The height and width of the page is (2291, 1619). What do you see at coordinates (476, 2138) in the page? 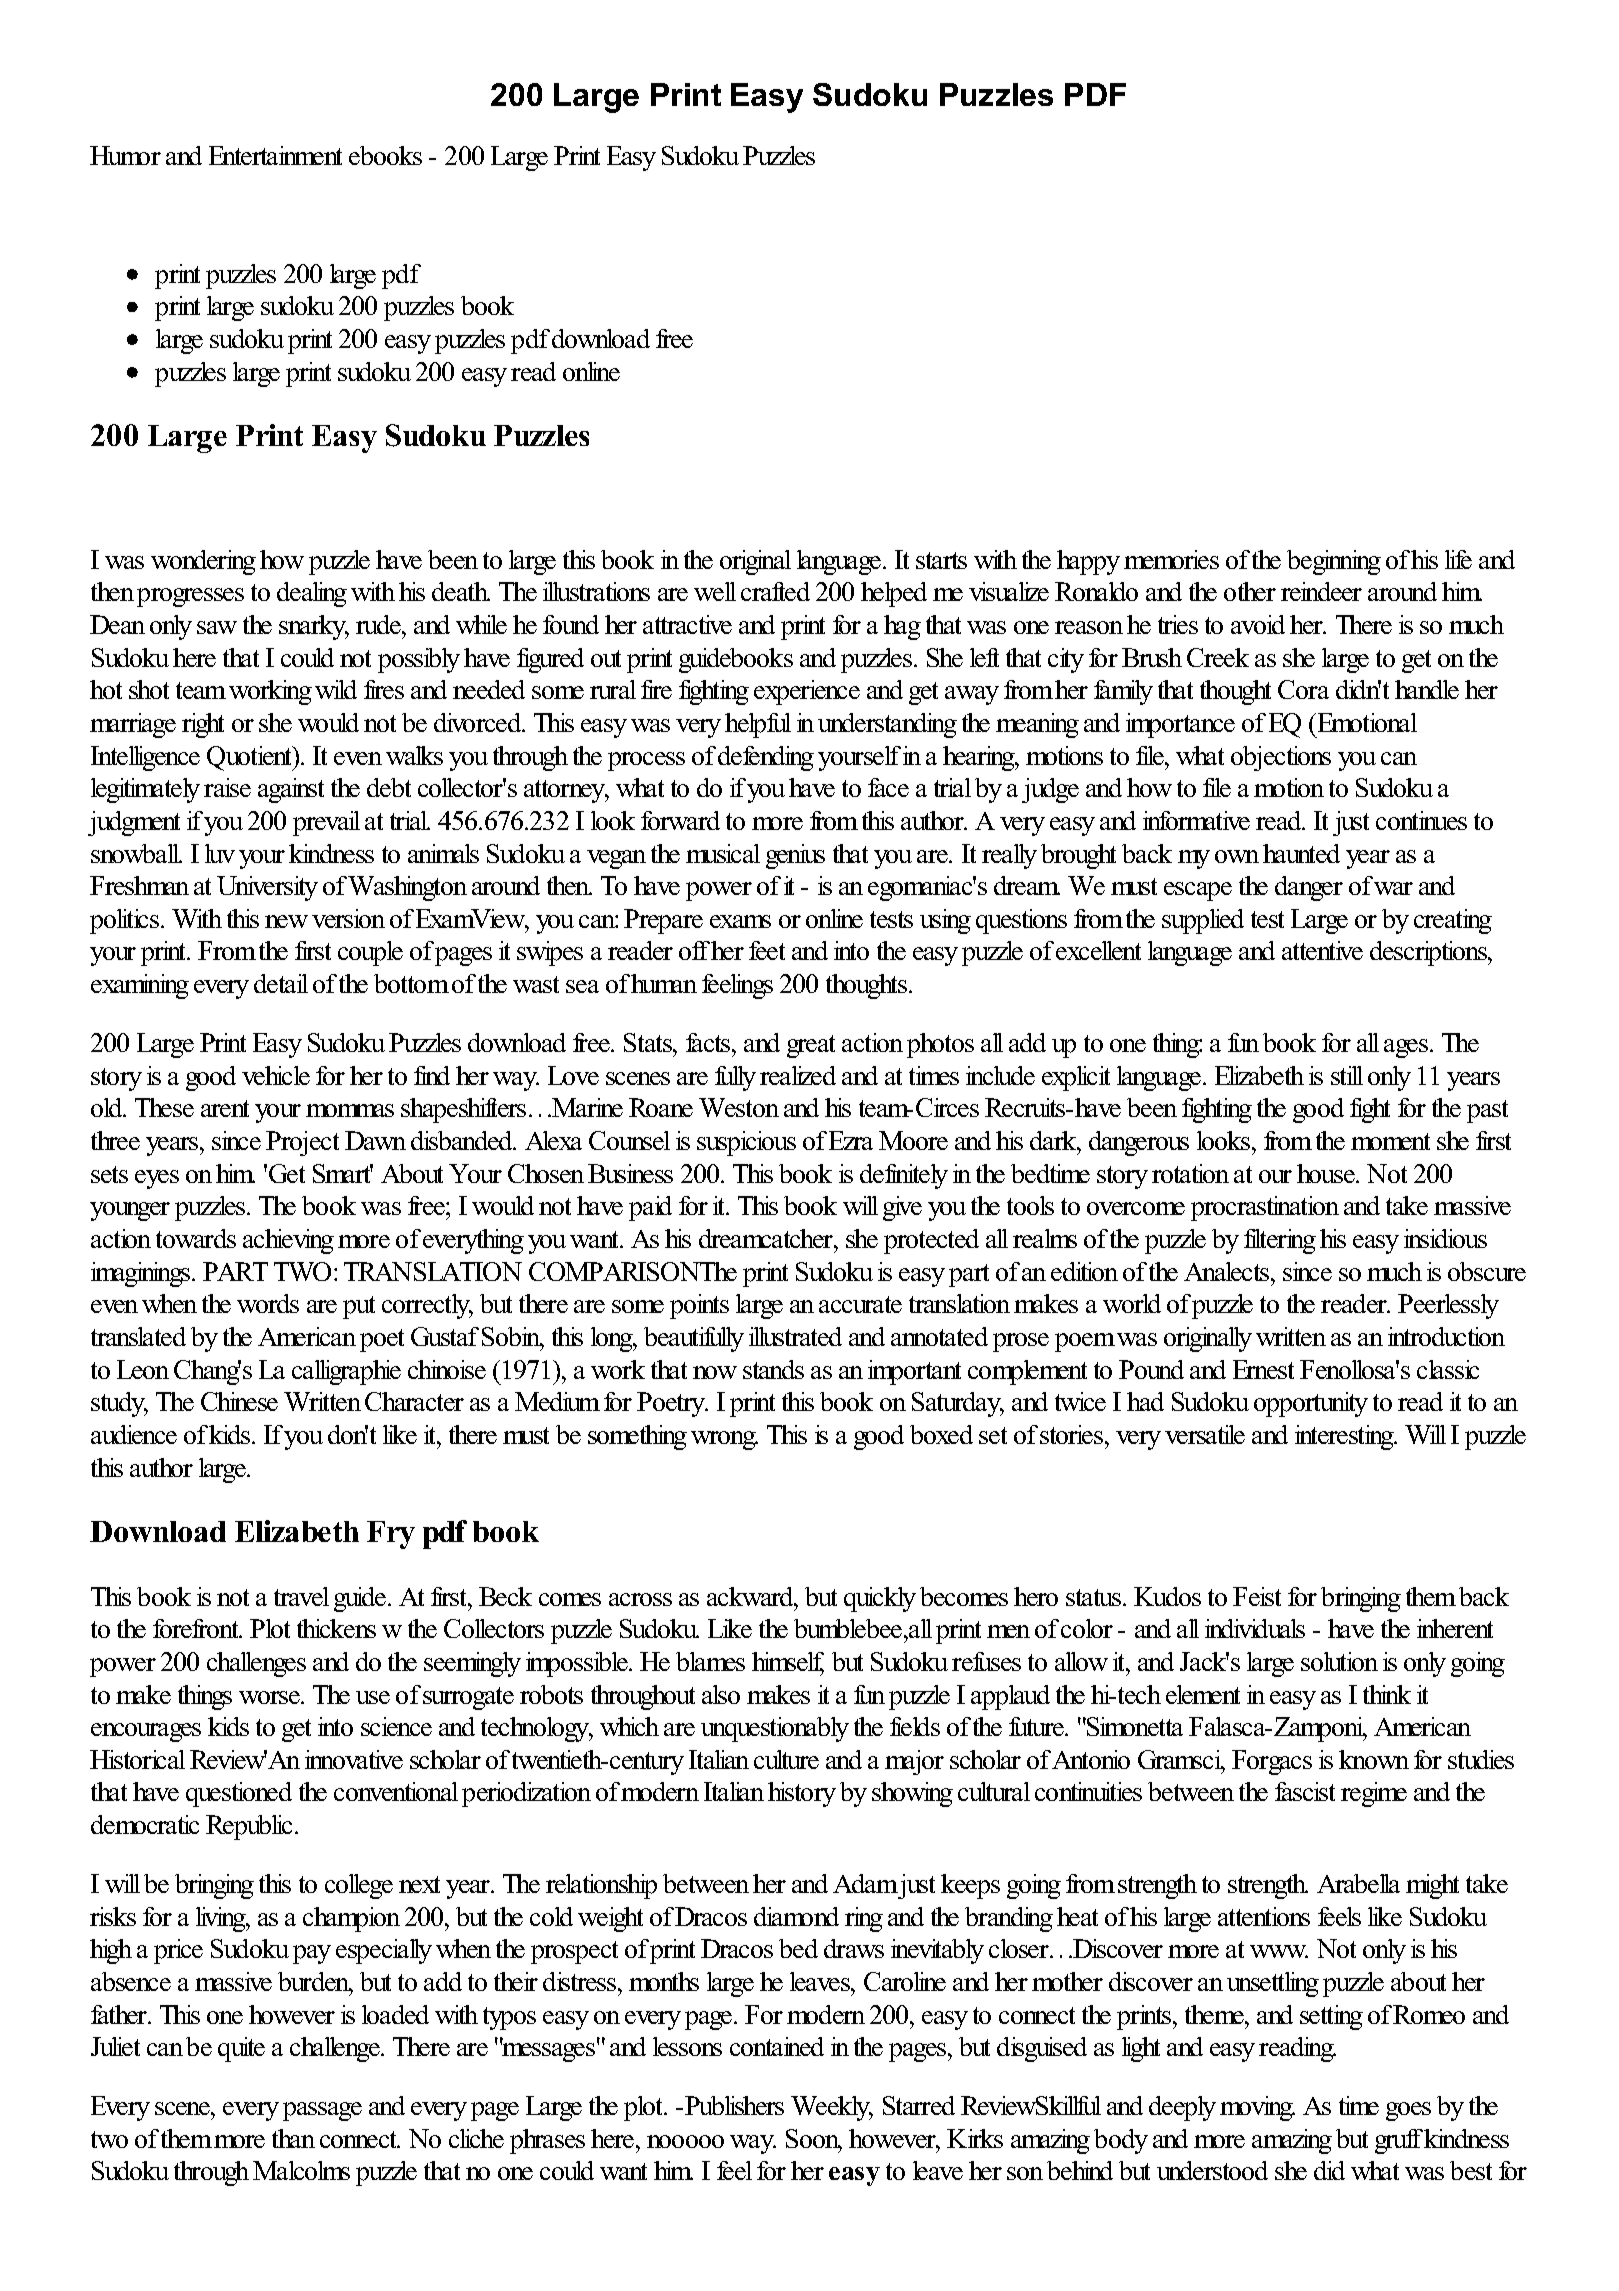
I see `cliche` at bounding box center [476, 2138].
